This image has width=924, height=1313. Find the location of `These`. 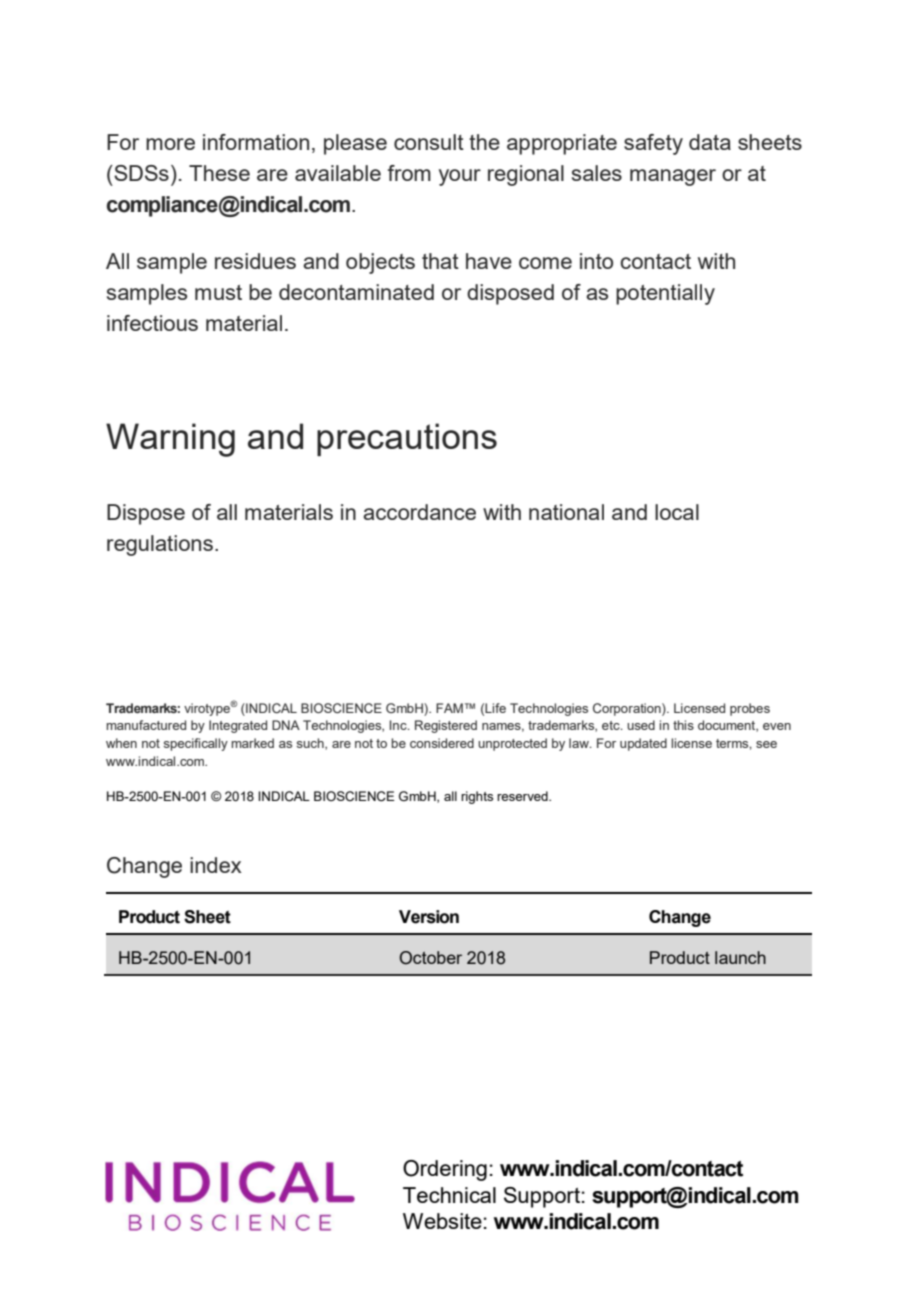

These is located at coordinates (219, 173).
